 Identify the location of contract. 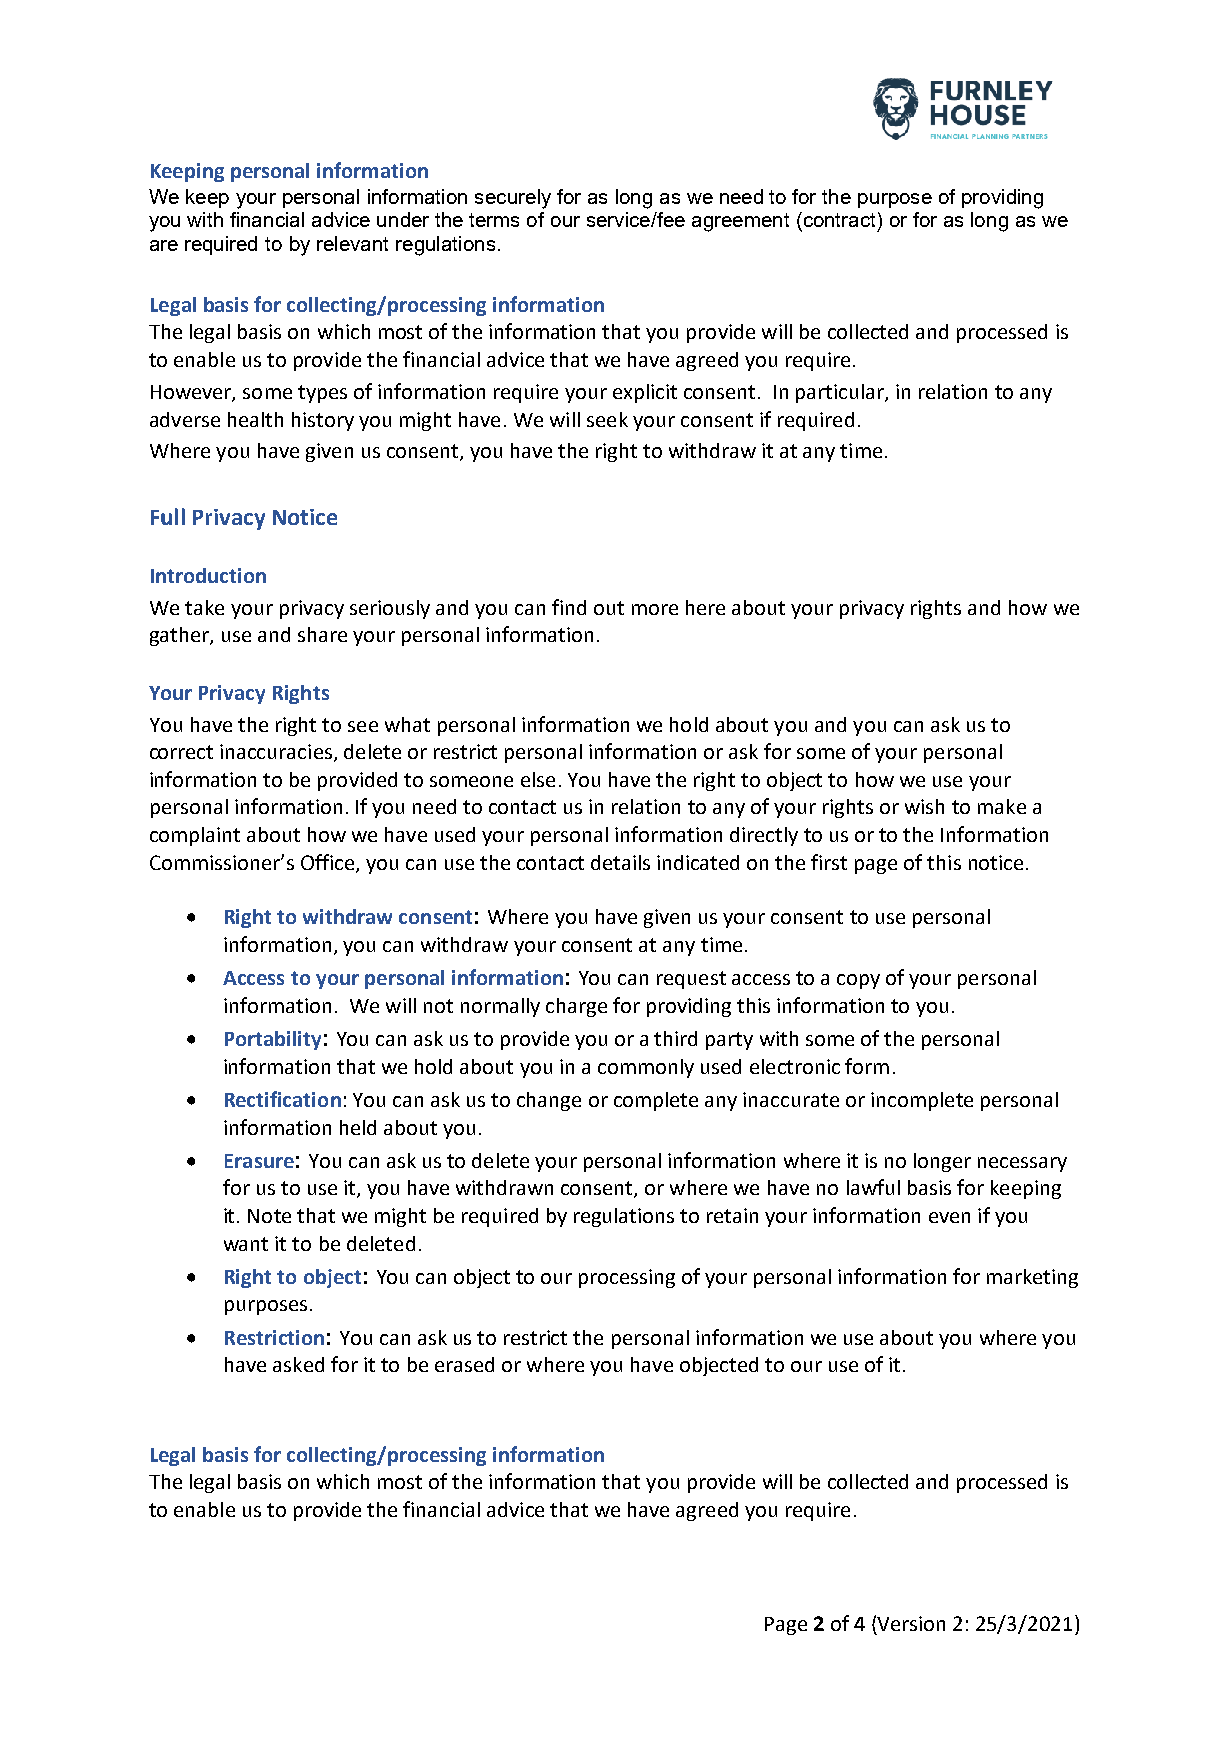
(838, 219).
